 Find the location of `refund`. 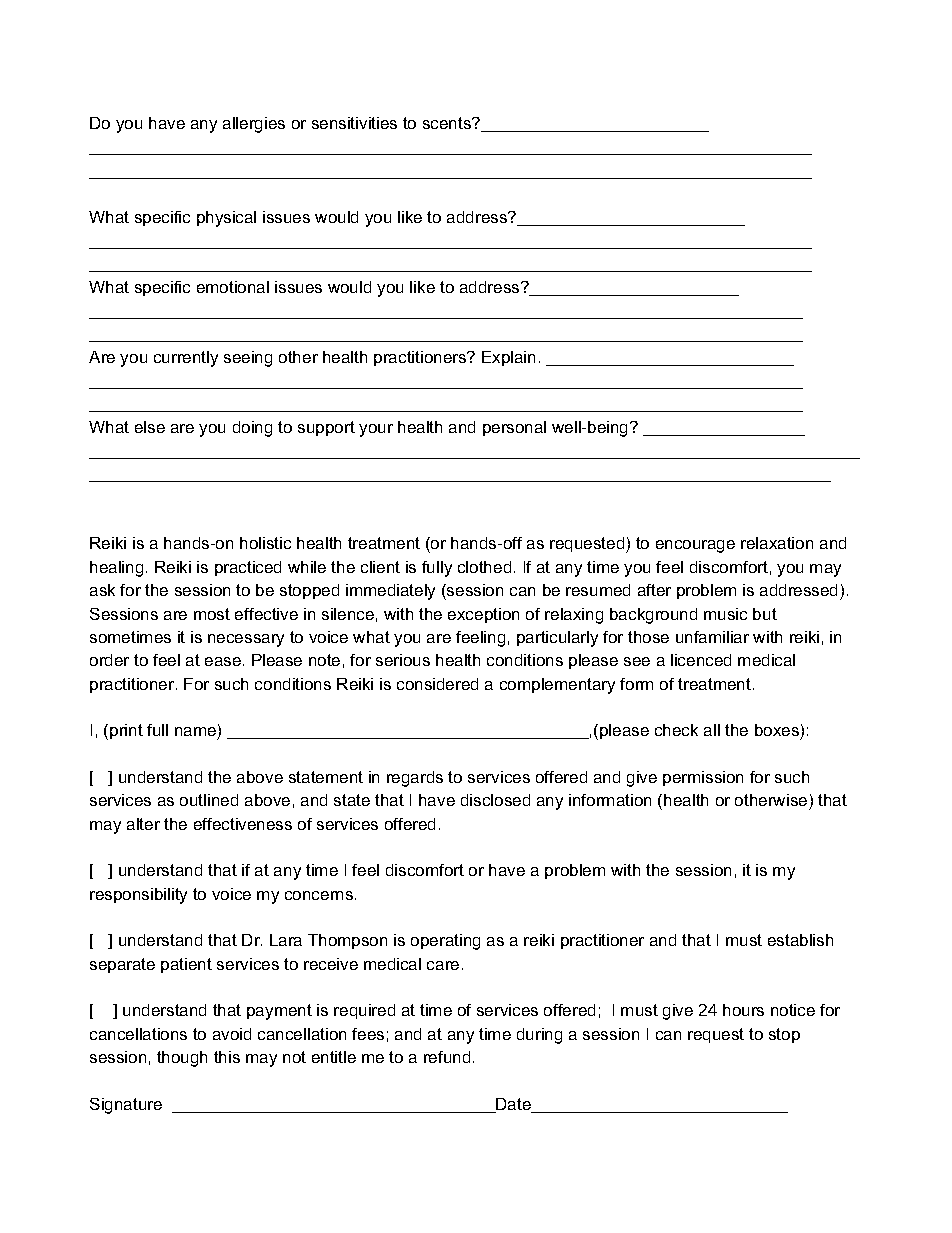

refund is located at coordinates (447, 1057).
